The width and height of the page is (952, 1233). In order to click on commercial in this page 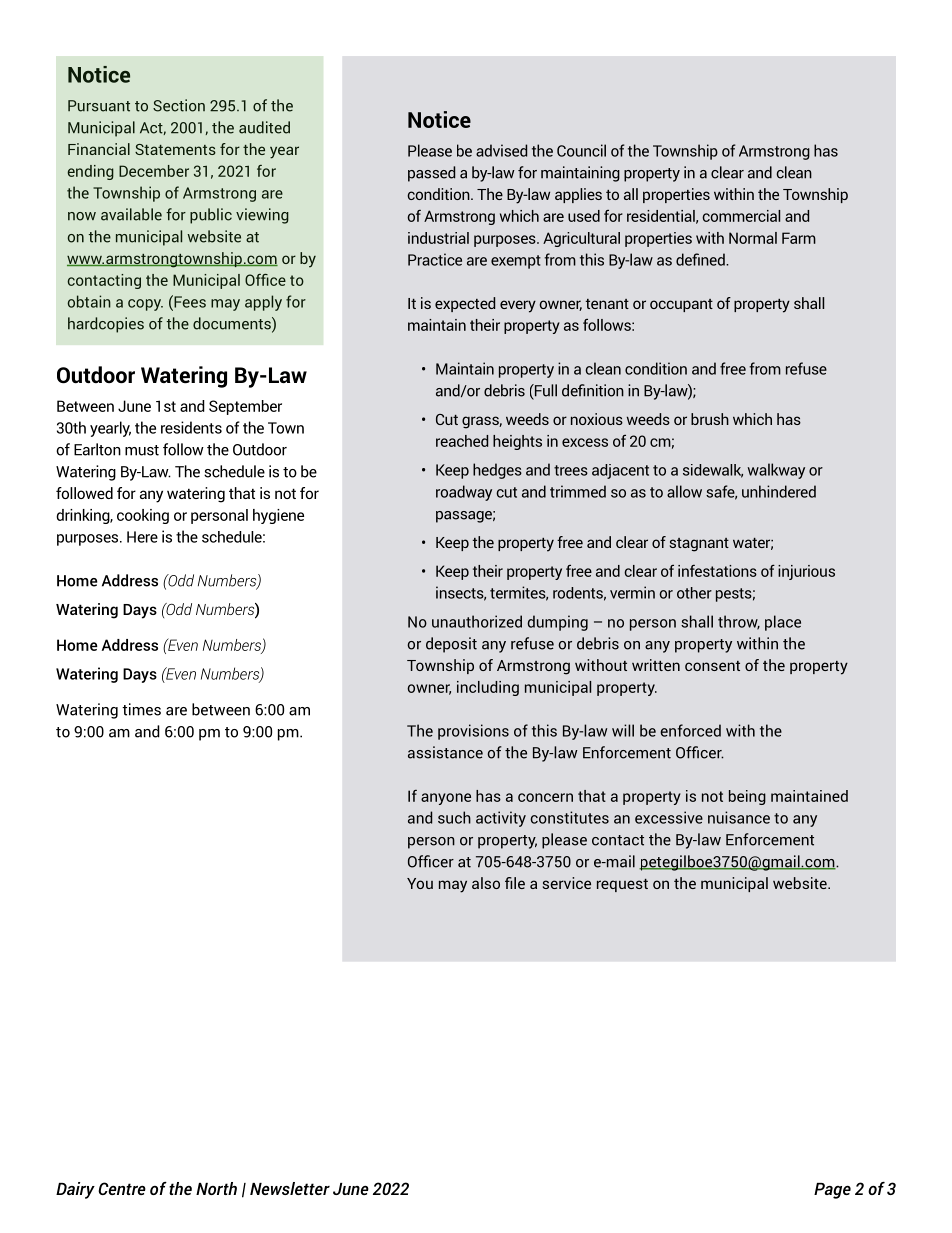, I will do `click(741, 216)`.
